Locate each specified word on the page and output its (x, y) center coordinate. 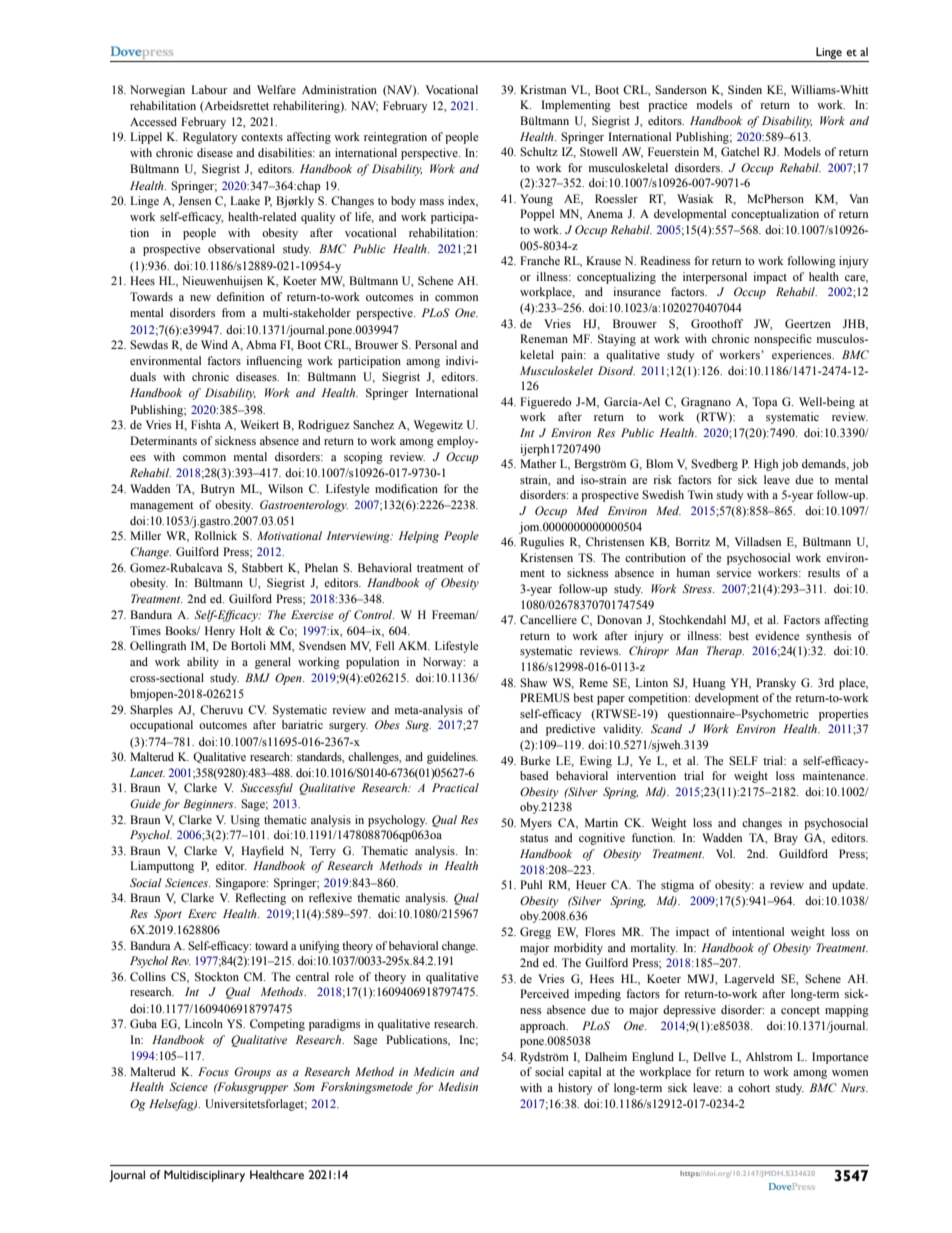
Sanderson (681, 89)
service (734, 572)
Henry (220, 632)
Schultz (539, 151)
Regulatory (210, 138)
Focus (213, 1071)
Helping (419, 537)
